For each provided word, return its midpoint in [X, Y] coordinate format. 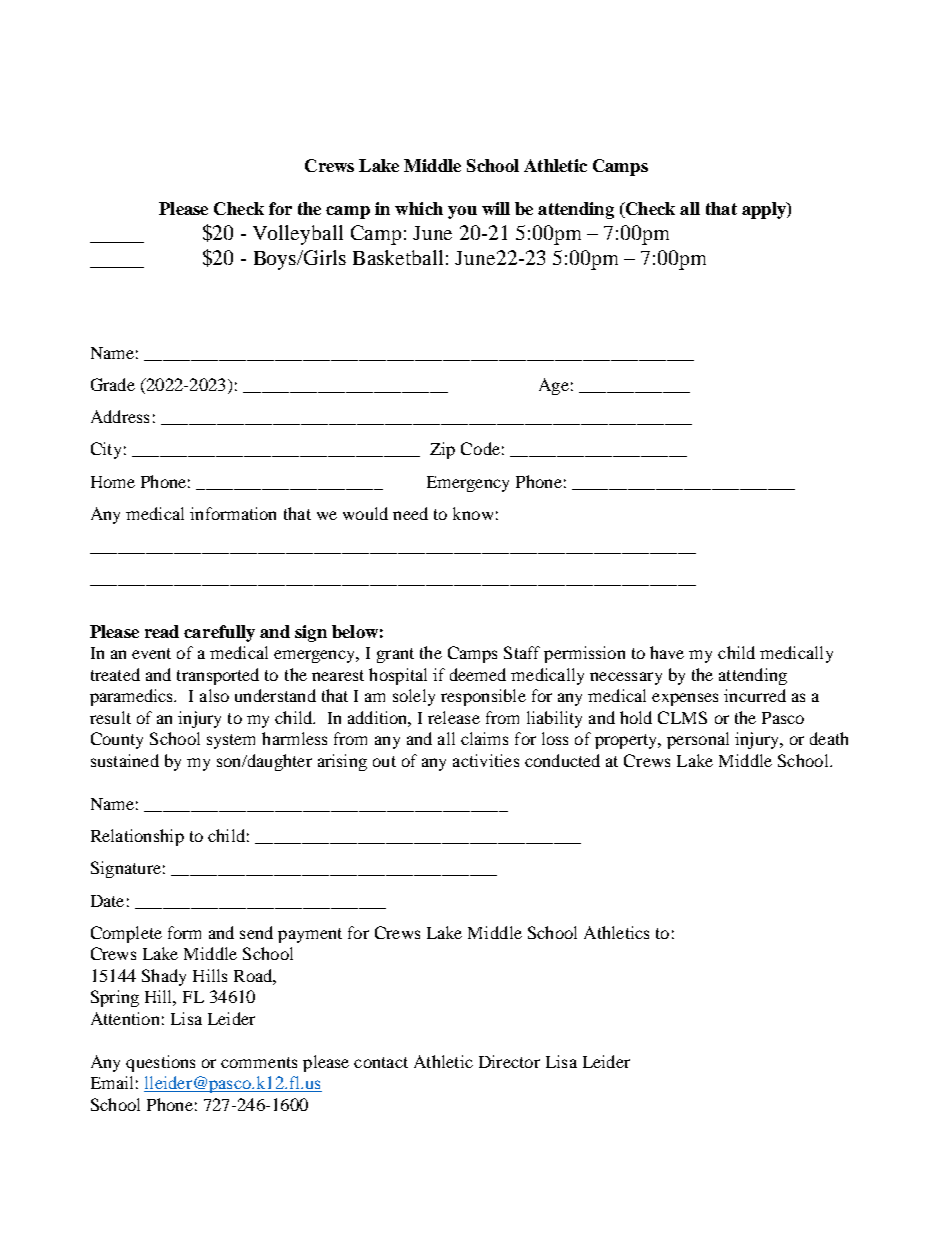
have [667, 652]
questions [160, 1063]
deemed [478, 674]
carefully [219, 633]
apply [765, 210]
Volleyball [298, 235]
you [462, 212]
